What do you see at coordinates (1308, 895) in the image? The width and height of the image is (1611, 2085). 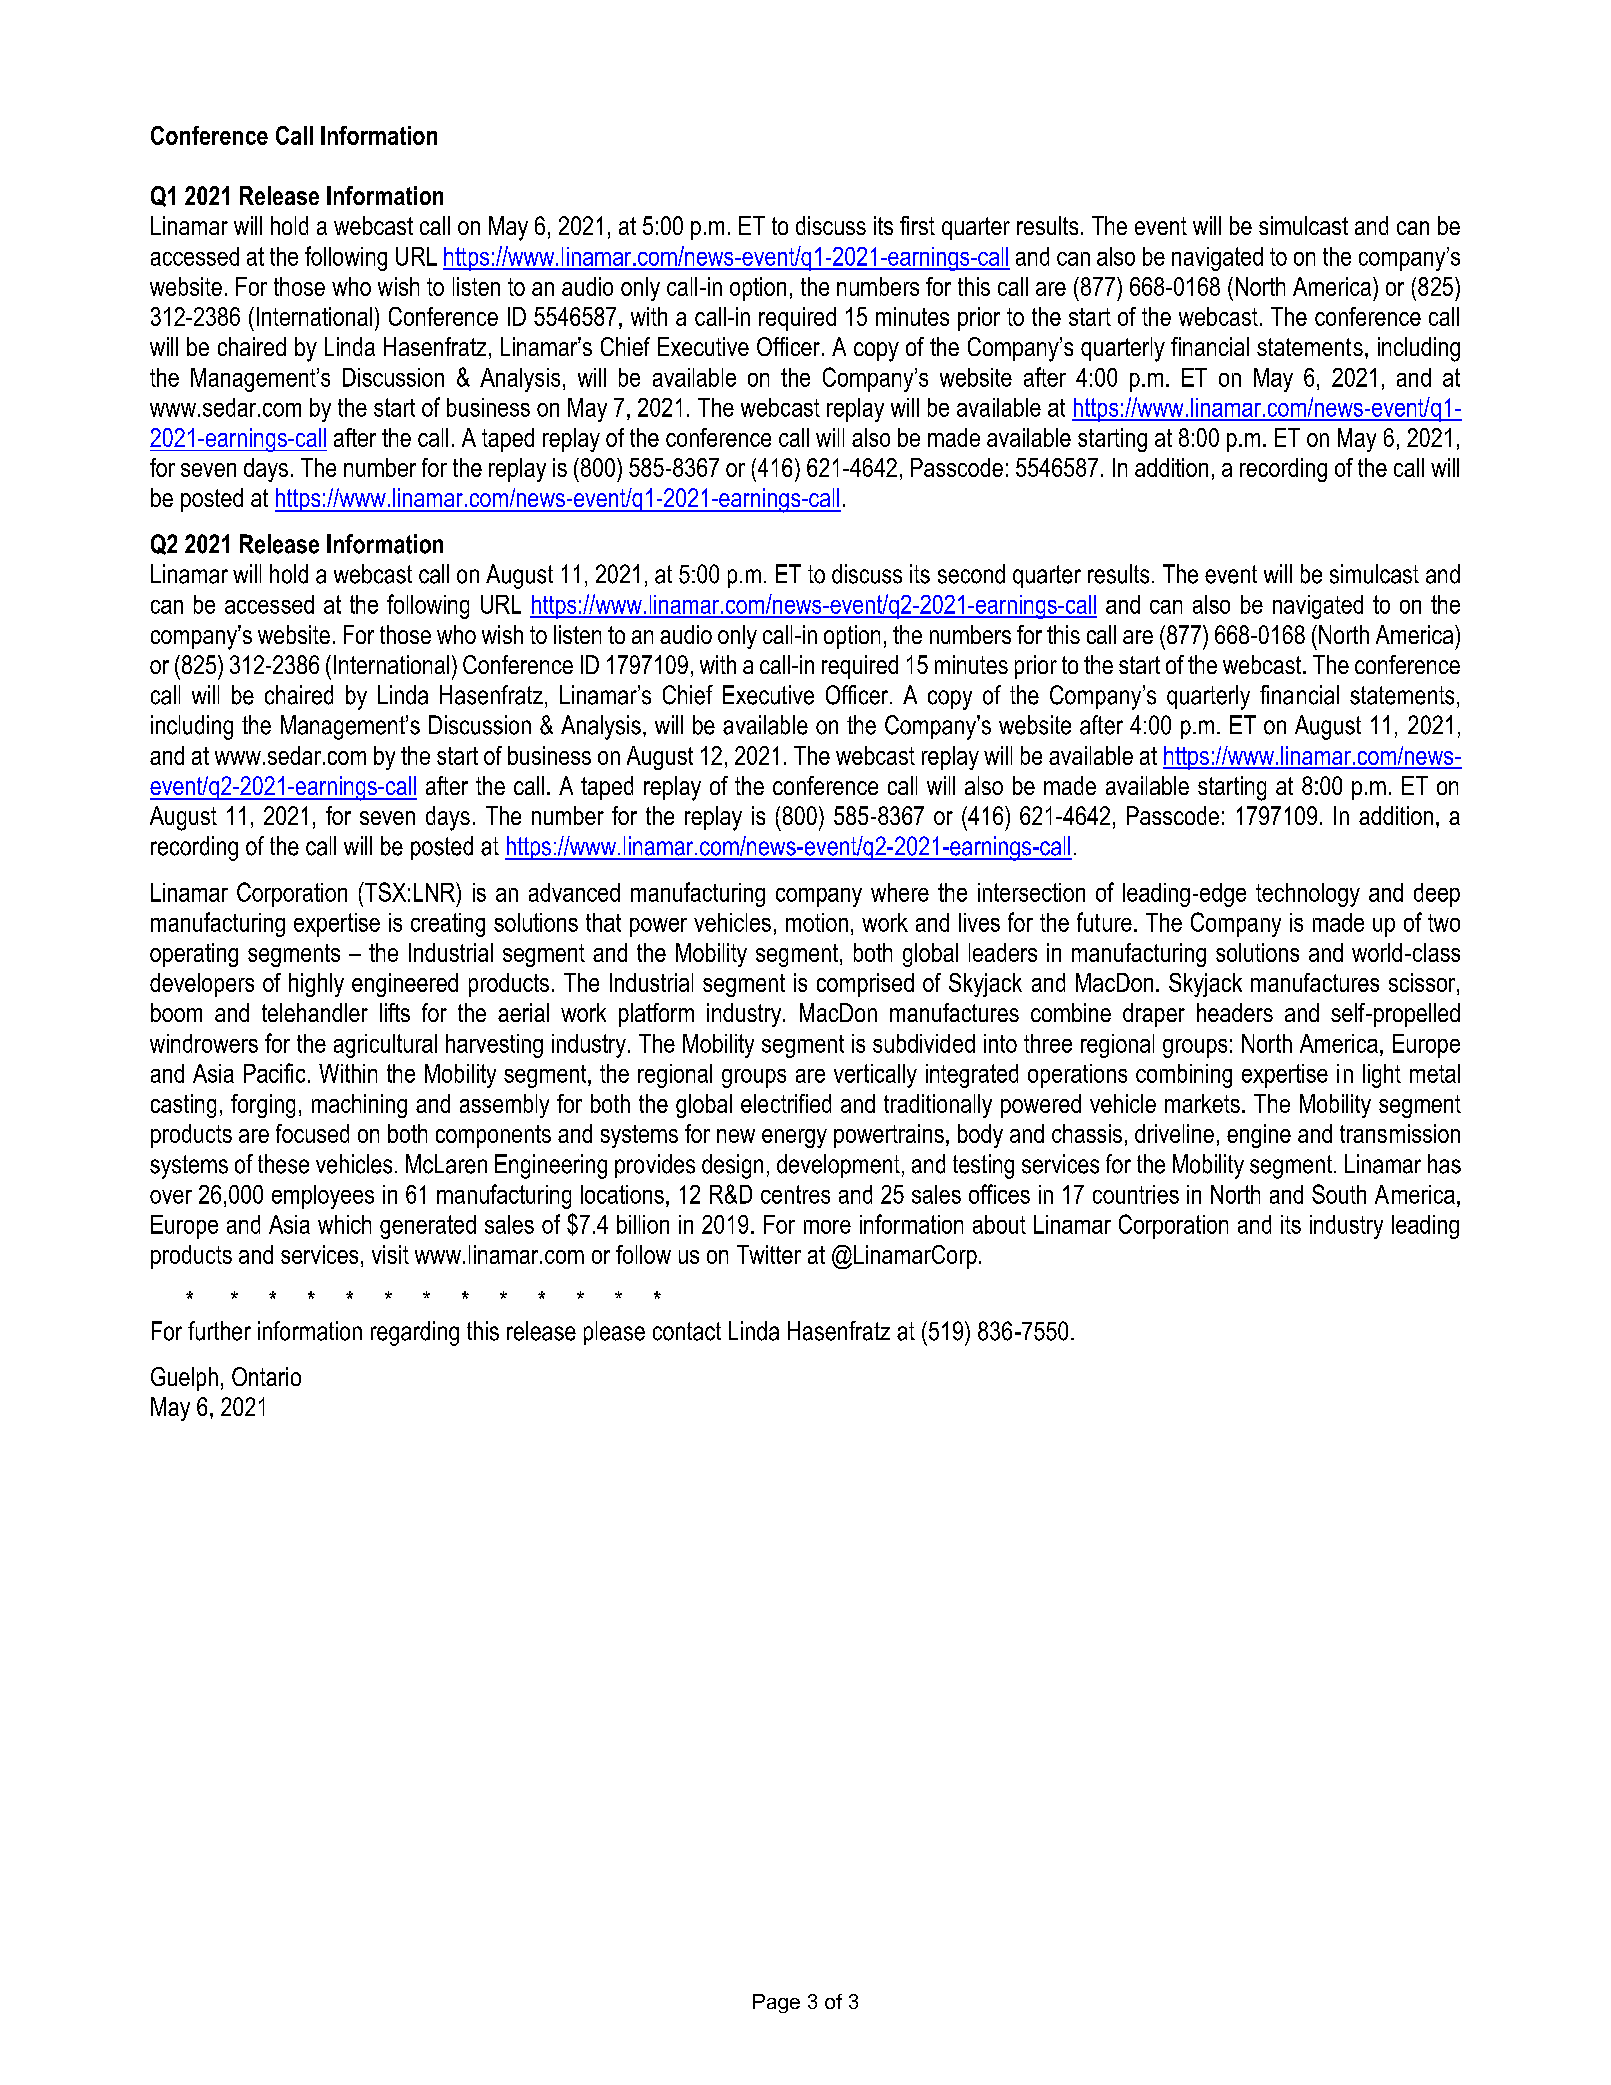 I see `technology` at bounding box center [1308, 895].
